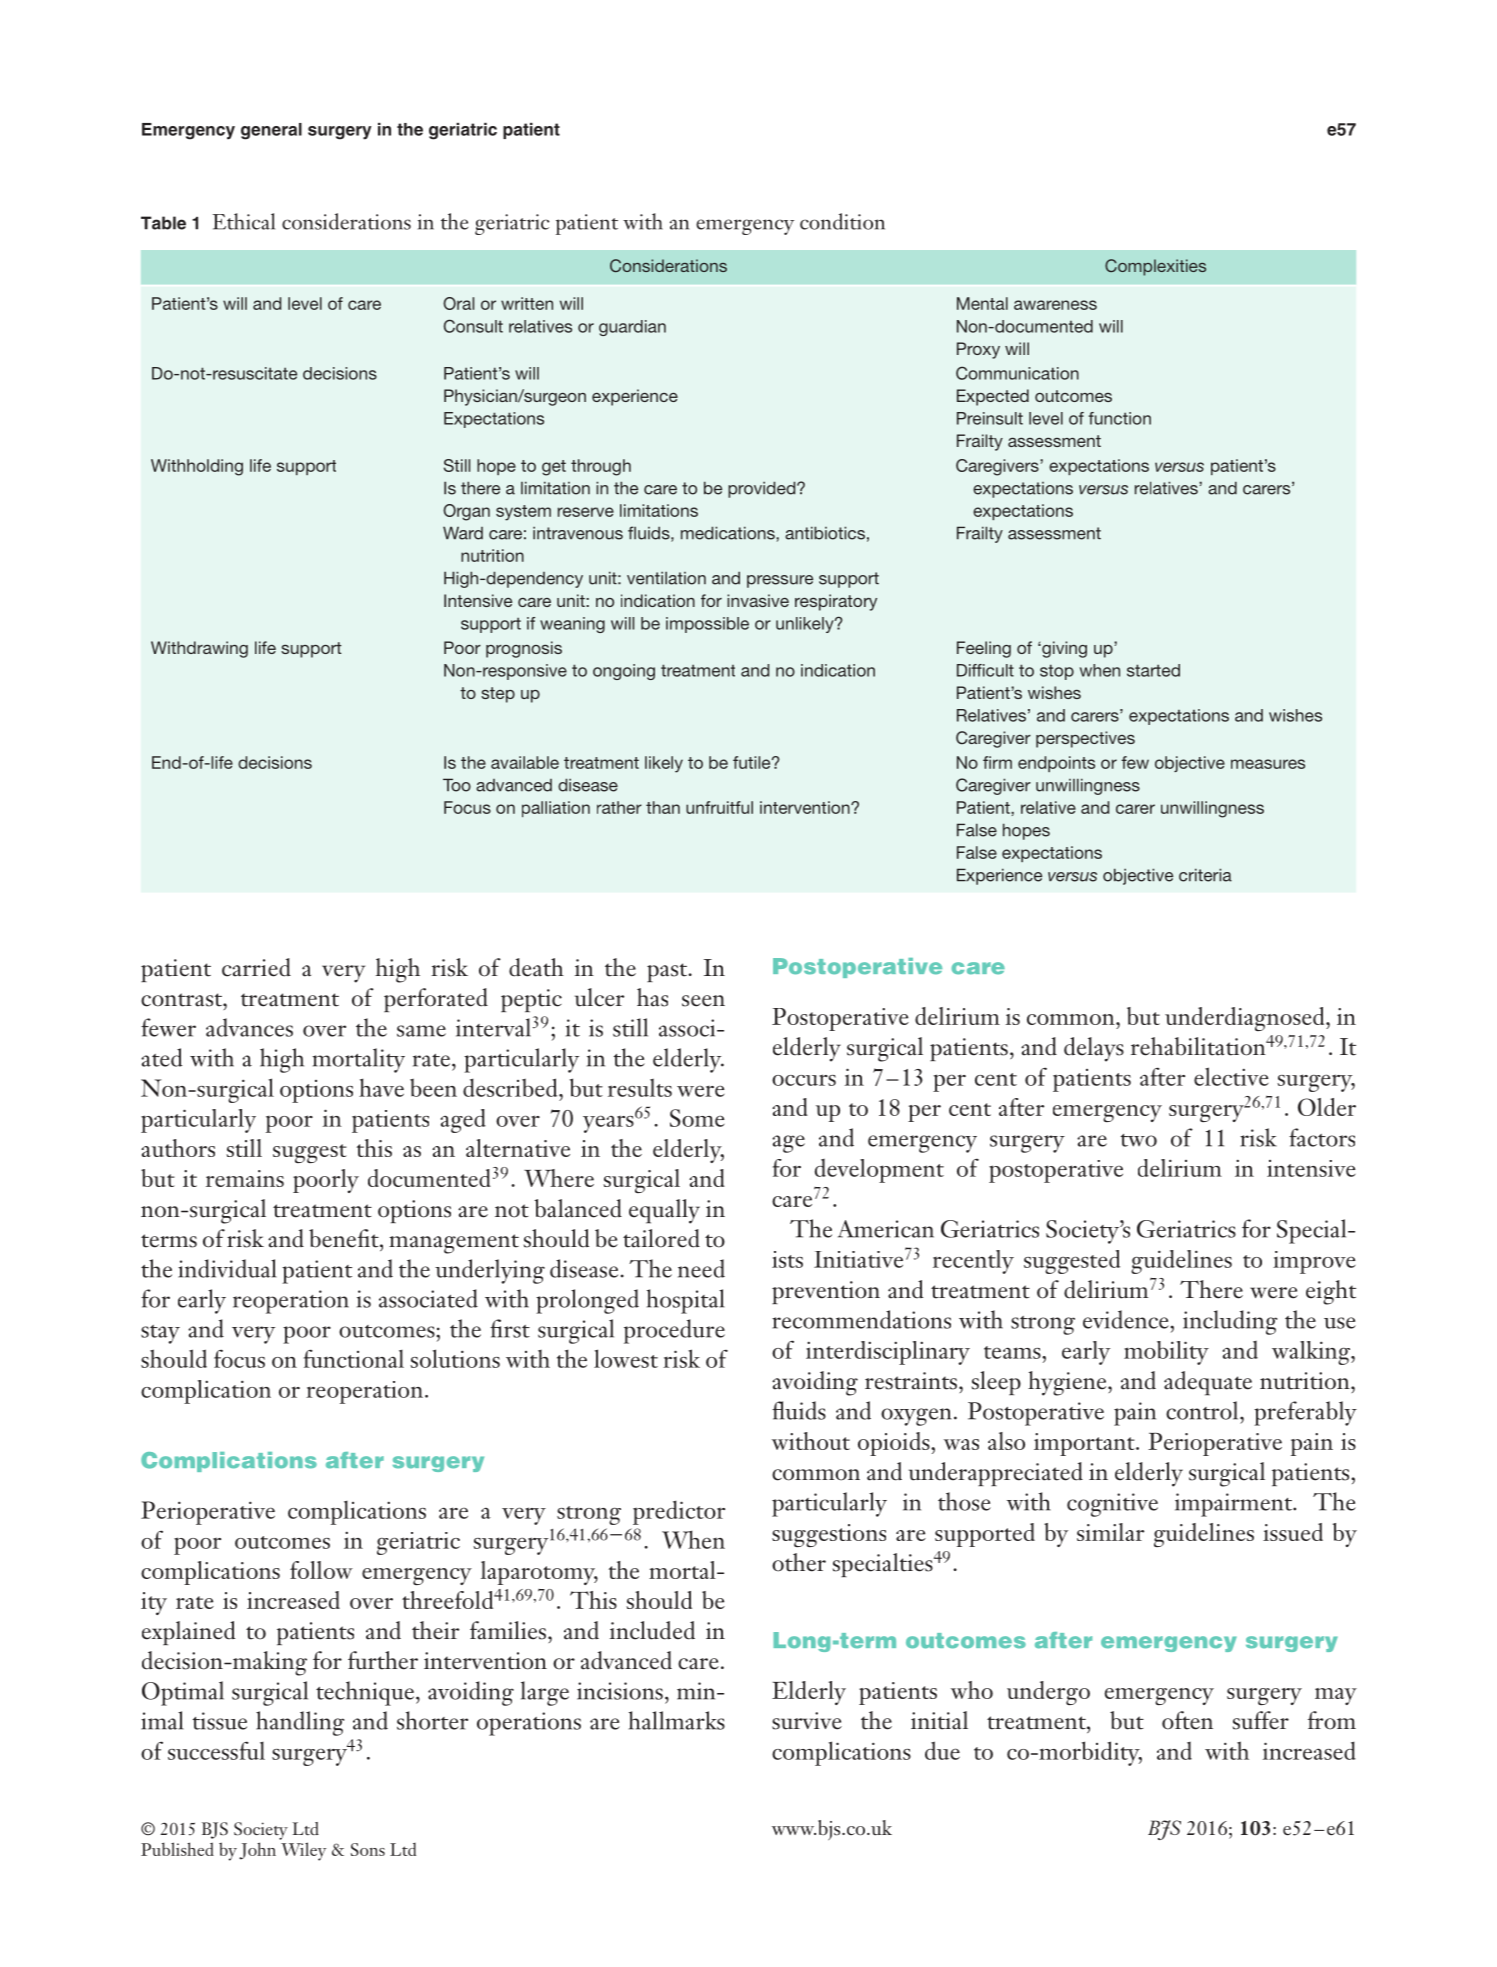 This page has height=1967, width=1497. What do you see at coordinates (719, 807) in the page?
I see `unfruitful` at bounding box center [719, 807].
